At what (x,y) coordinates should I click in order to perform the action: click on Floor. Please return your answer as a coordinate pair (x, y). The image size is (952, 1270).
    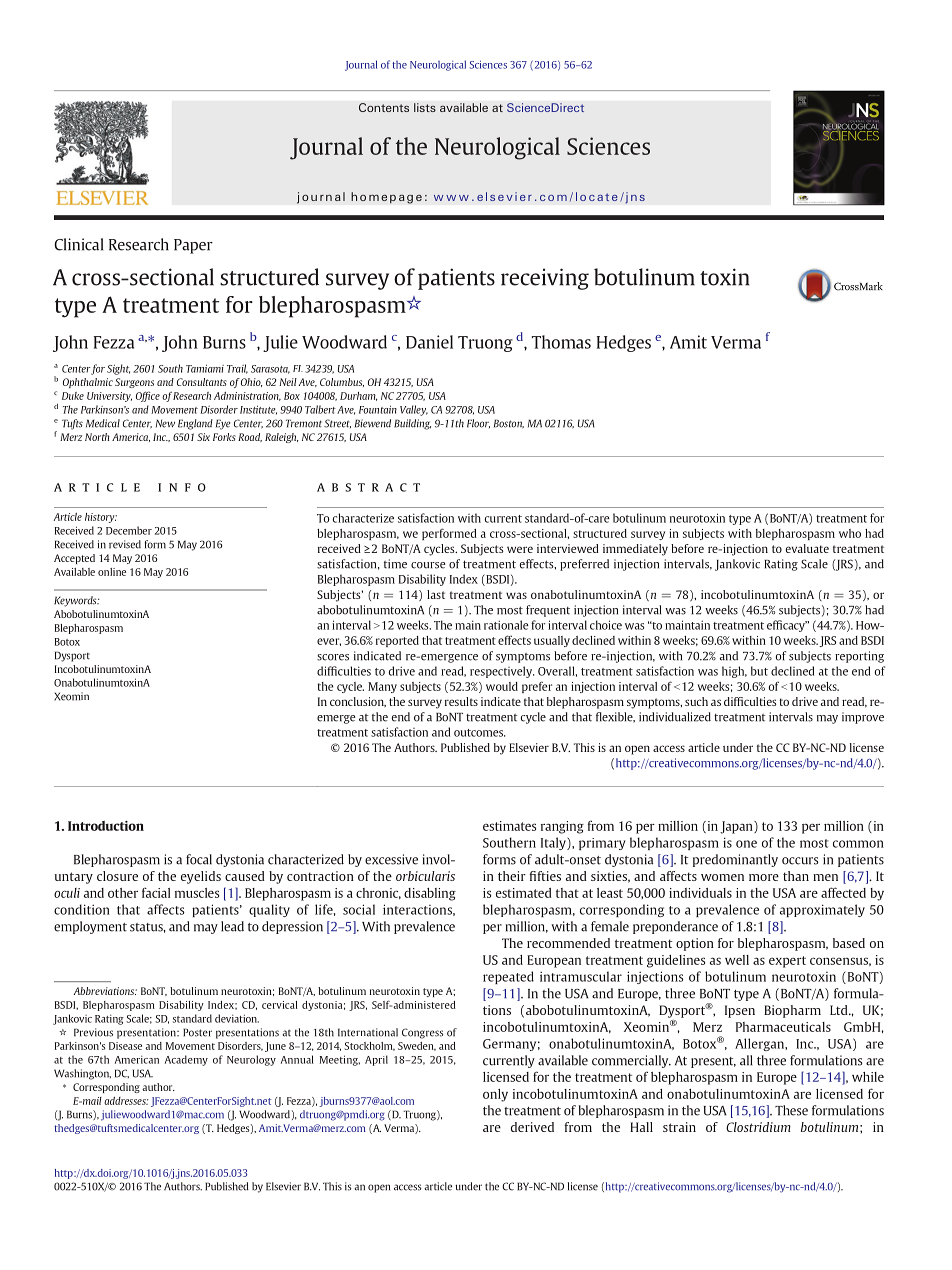
    Looking at the image, I should click on (478, 423).
